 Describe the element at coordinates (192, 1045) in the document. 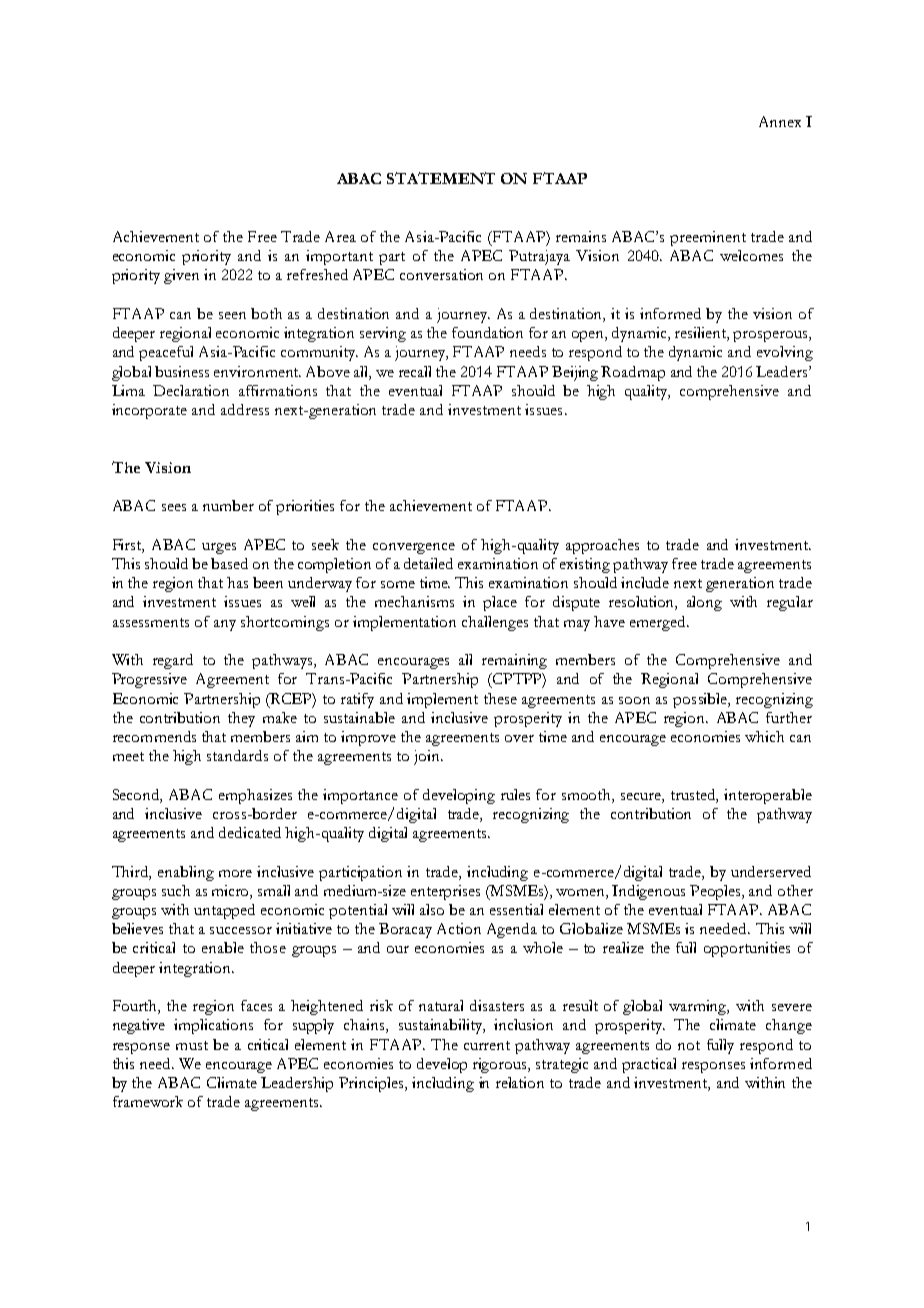

I see `must` at that location.
